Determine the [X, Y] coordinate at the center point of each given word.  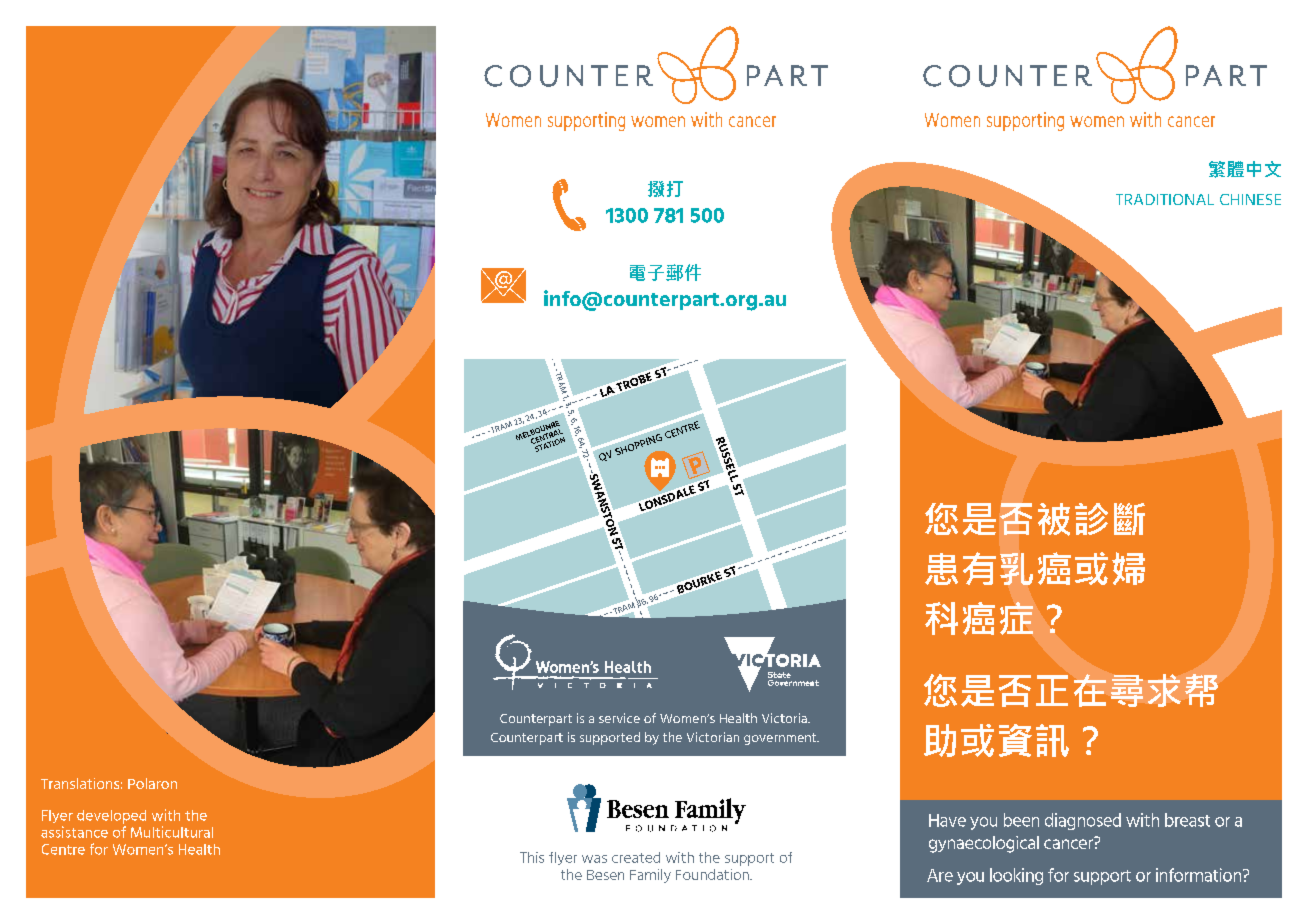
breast [1187, 820]
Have [947, 820]
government [781, 739]
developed [111, 817]
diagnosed [1083, 821]
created [636, 857]
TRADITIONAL [1165, 199]
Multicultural [172, 832]
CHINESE [1250, 199]
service [619, 718]
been [1021, 820]
